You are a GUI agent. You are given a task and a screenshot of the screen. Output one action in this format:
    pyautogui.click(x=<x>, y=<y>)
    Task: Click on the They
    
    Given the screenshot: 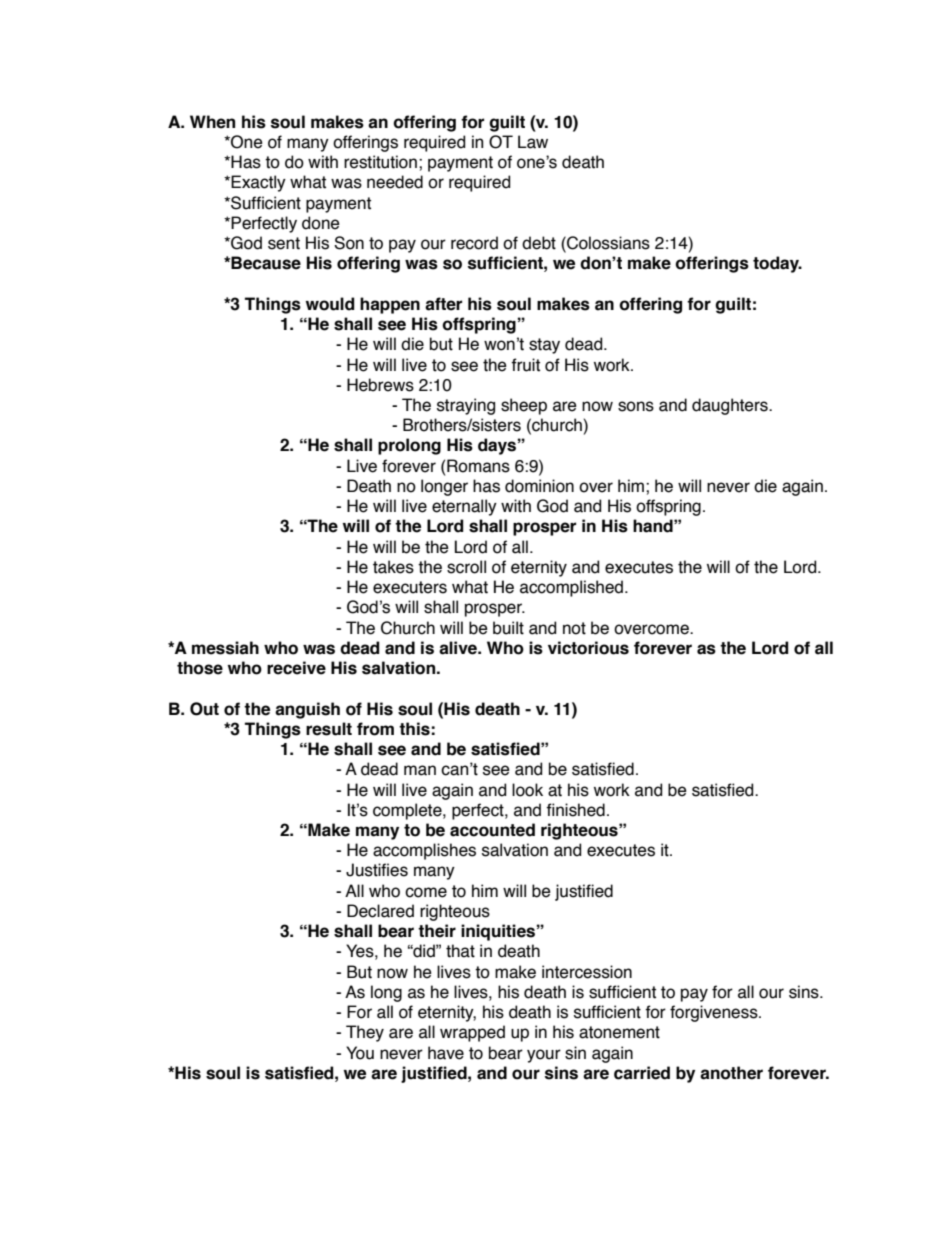 What is the action you would take?
    pyautogui.click(x=365, y=1033)
